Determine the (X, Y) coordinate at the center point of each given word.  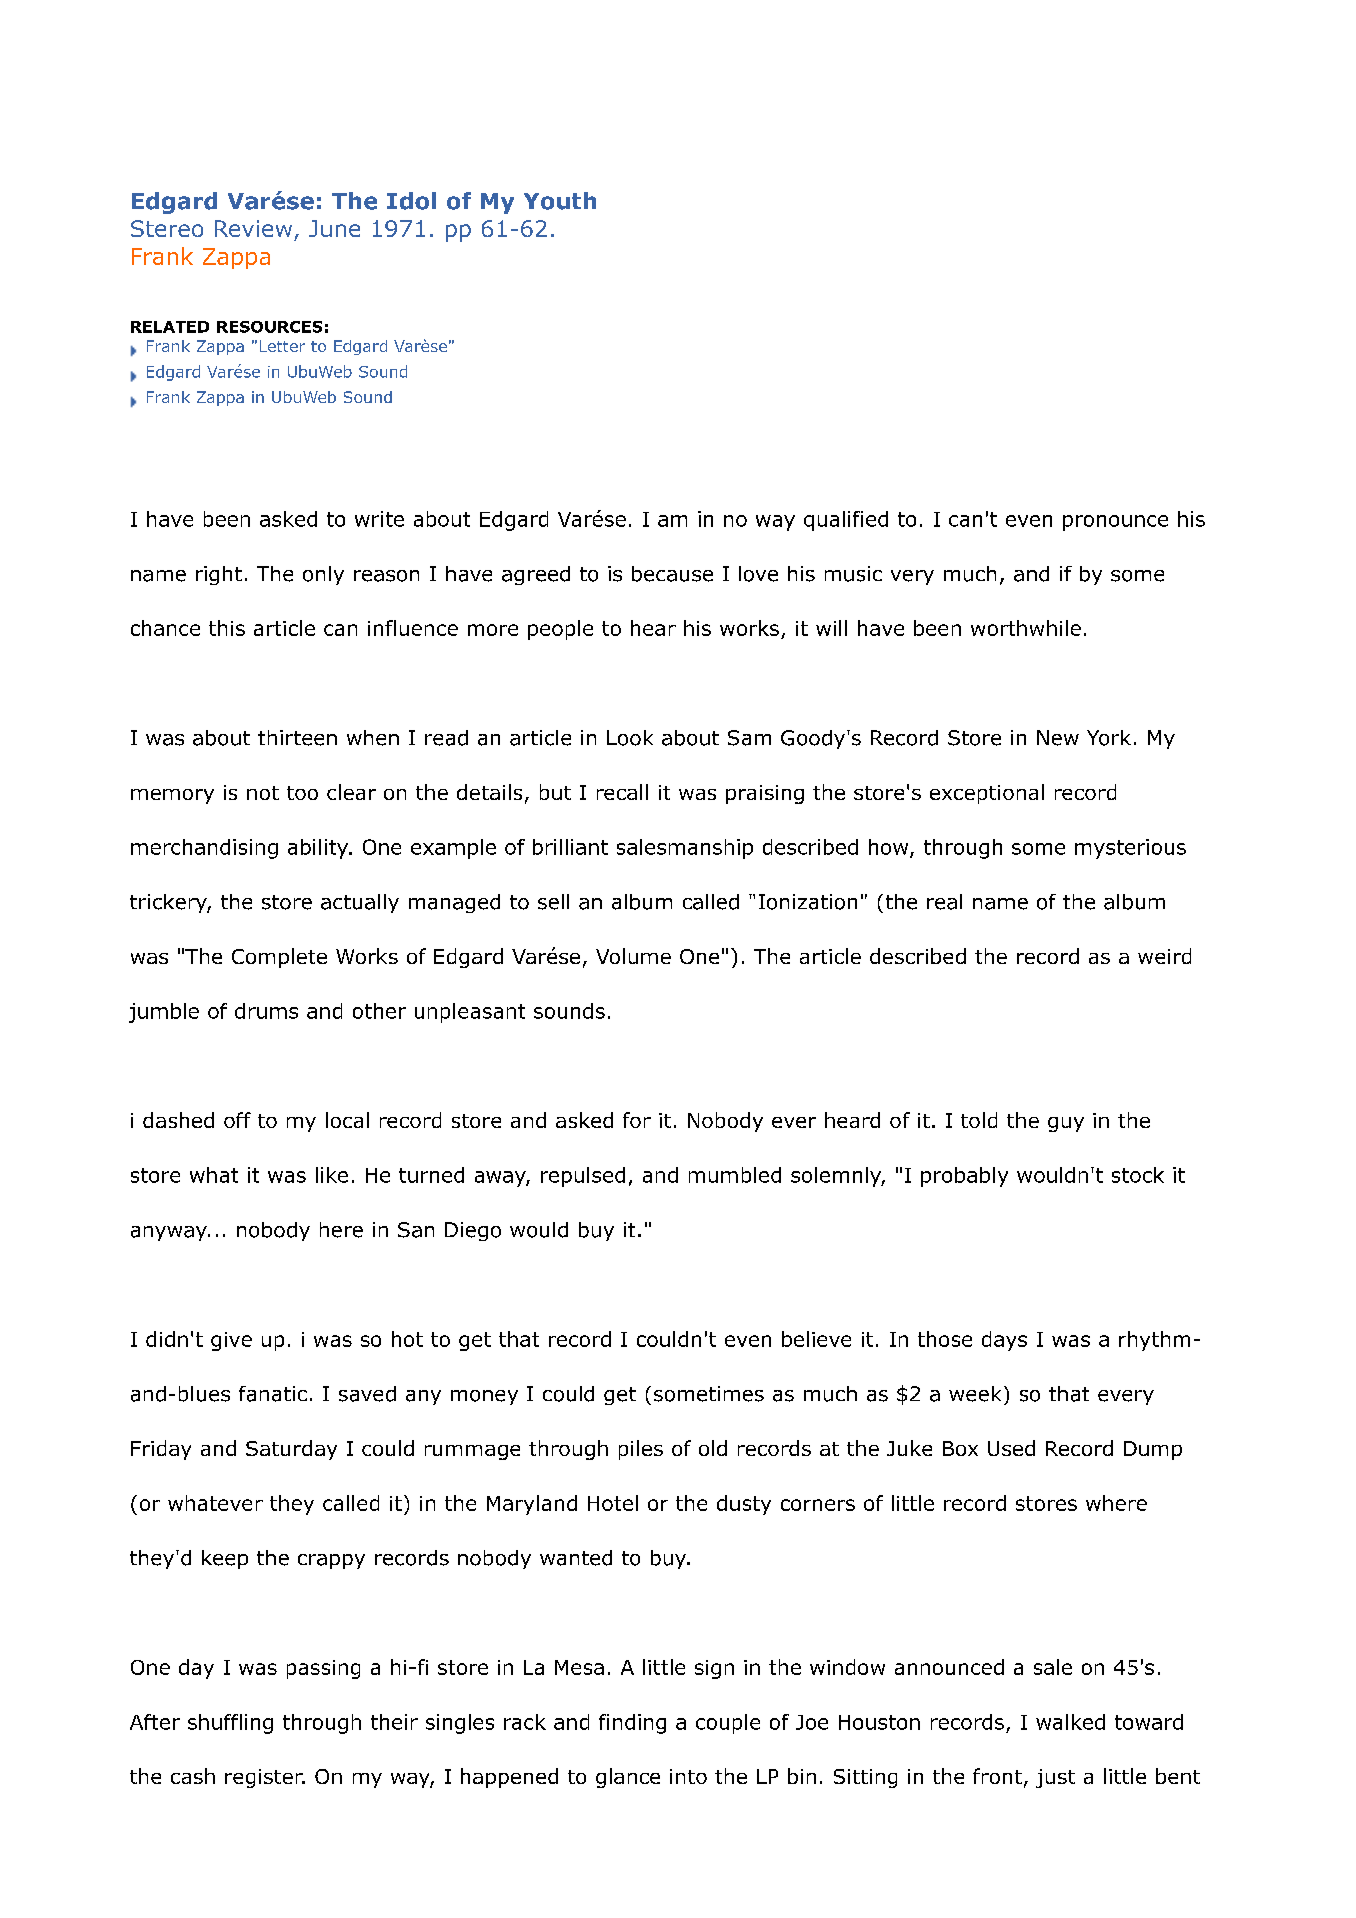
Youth (560, 201)
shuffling (230, 1724)
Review (253, 228)
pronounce (1115, 523)
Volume (633, 956)
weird (1164, 956)
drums (266, 1011)
